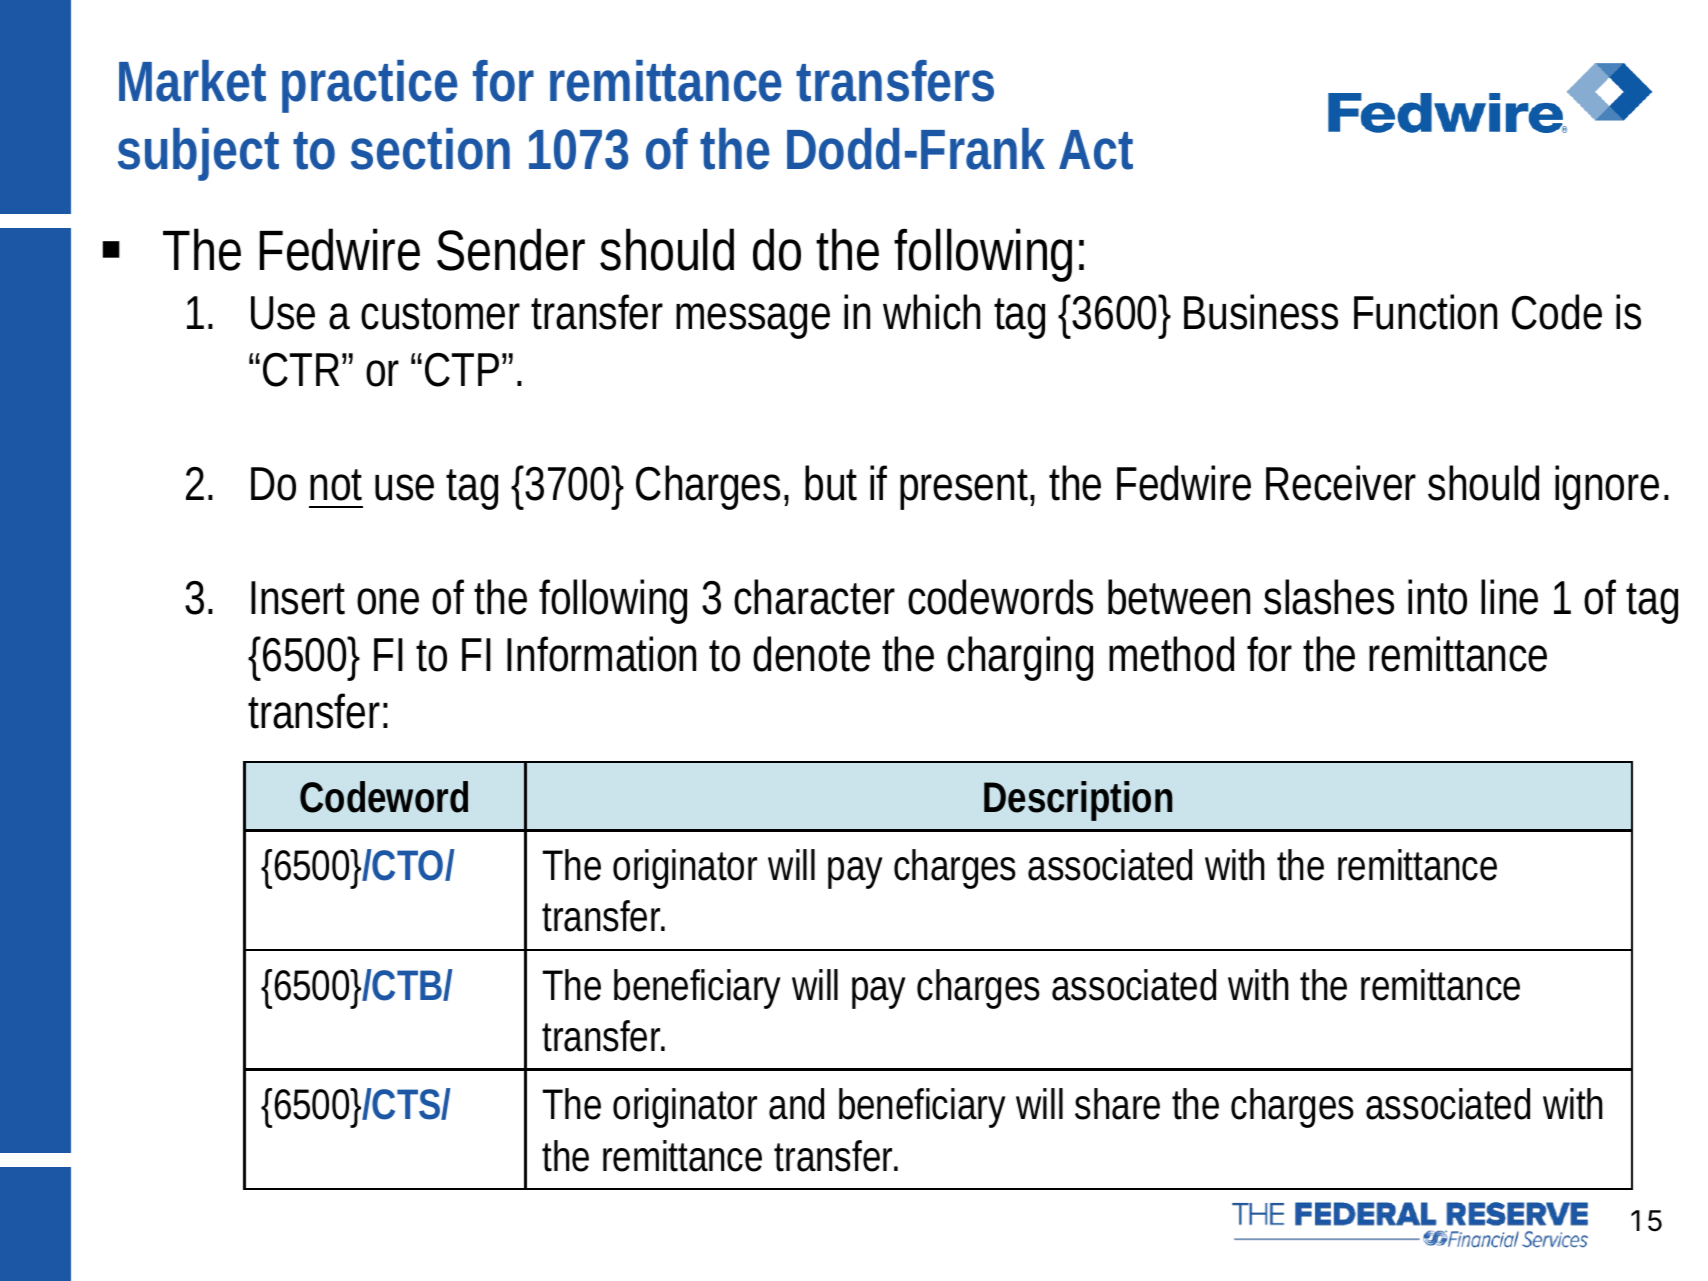  I want to click on customer, so click(440, 314).
